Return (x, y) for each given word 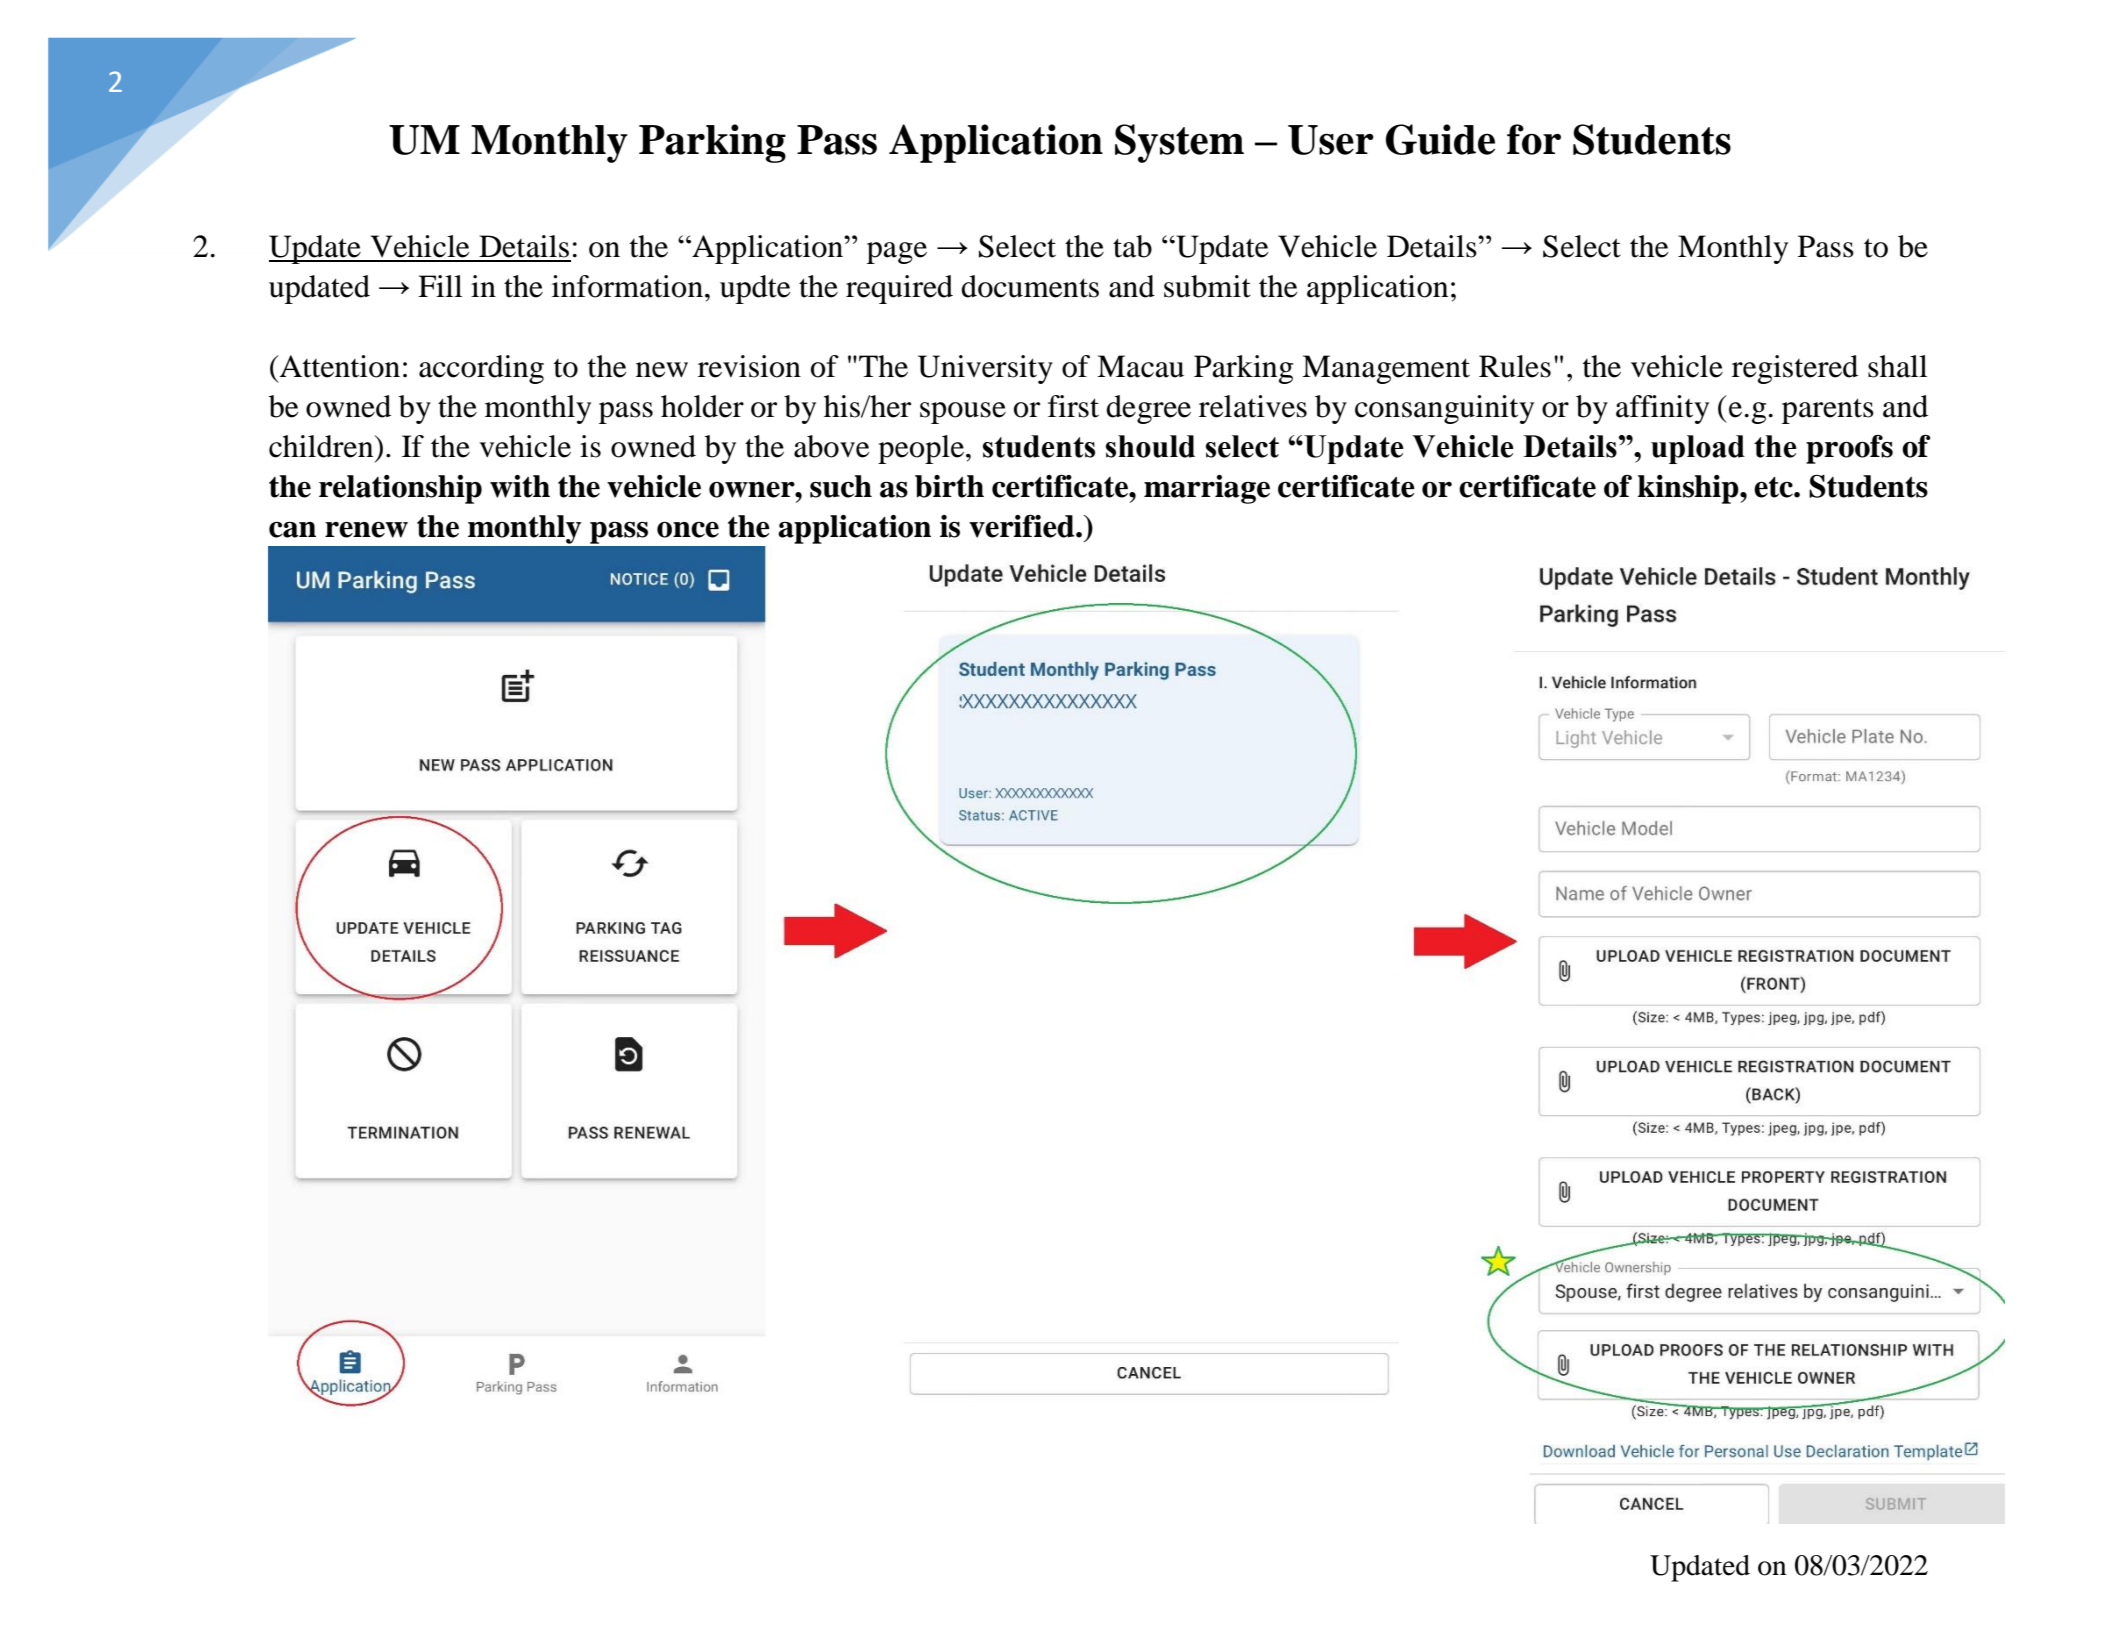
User (1331, 140)
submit (1207, 286)
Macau (1140, 366)
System (1179, 143)
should (1150, 446)
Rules (1515, 366)
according (481, 369)
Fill (440, 286)
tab (1132, 246)
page (897, 253)
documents (1030, 286)
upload (1698, 449)
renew (366, 529)
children (322, 446)
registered (1795, 369)
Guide (1440, 139)
